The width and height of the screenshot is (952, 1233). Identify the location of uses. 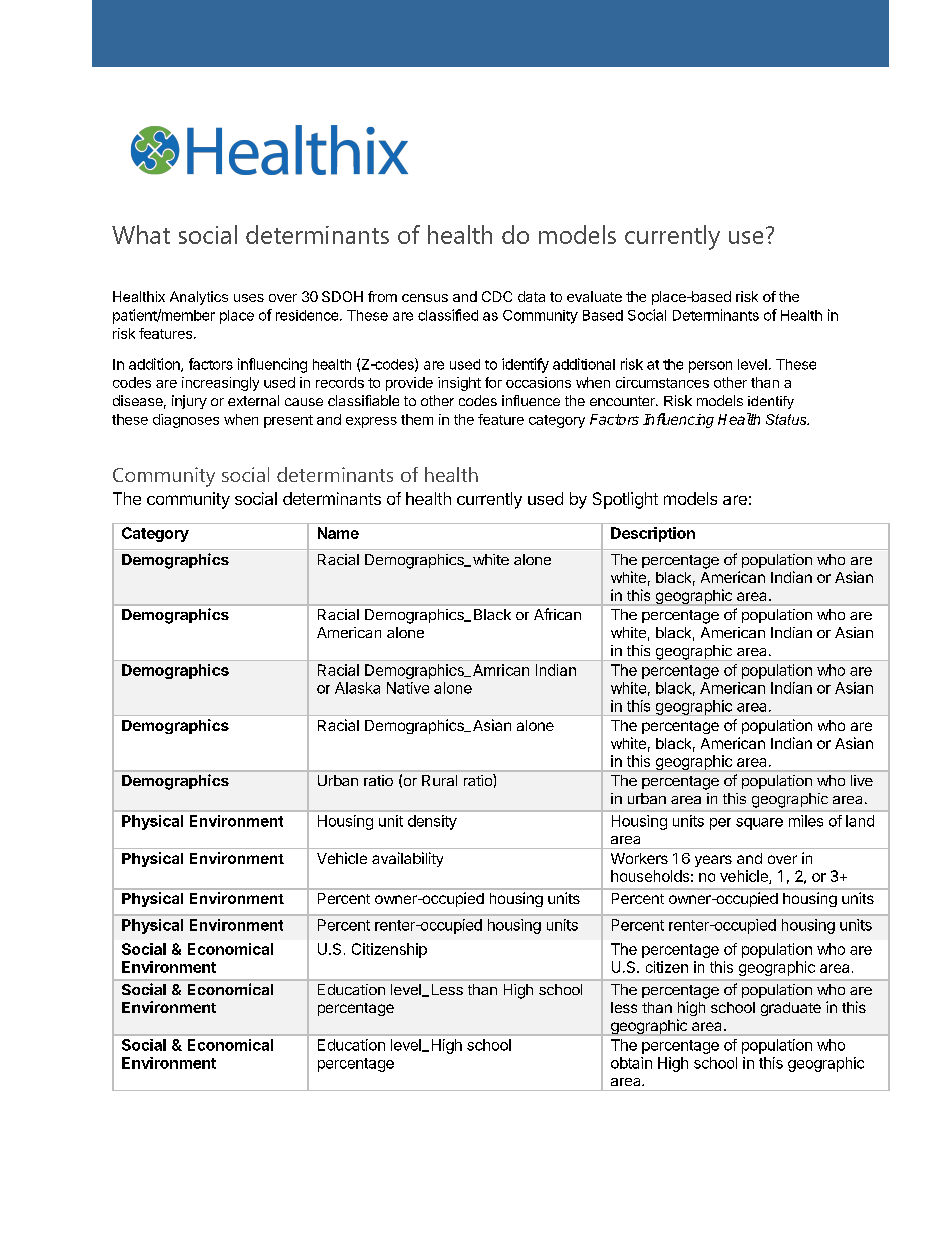
(249, 298).
